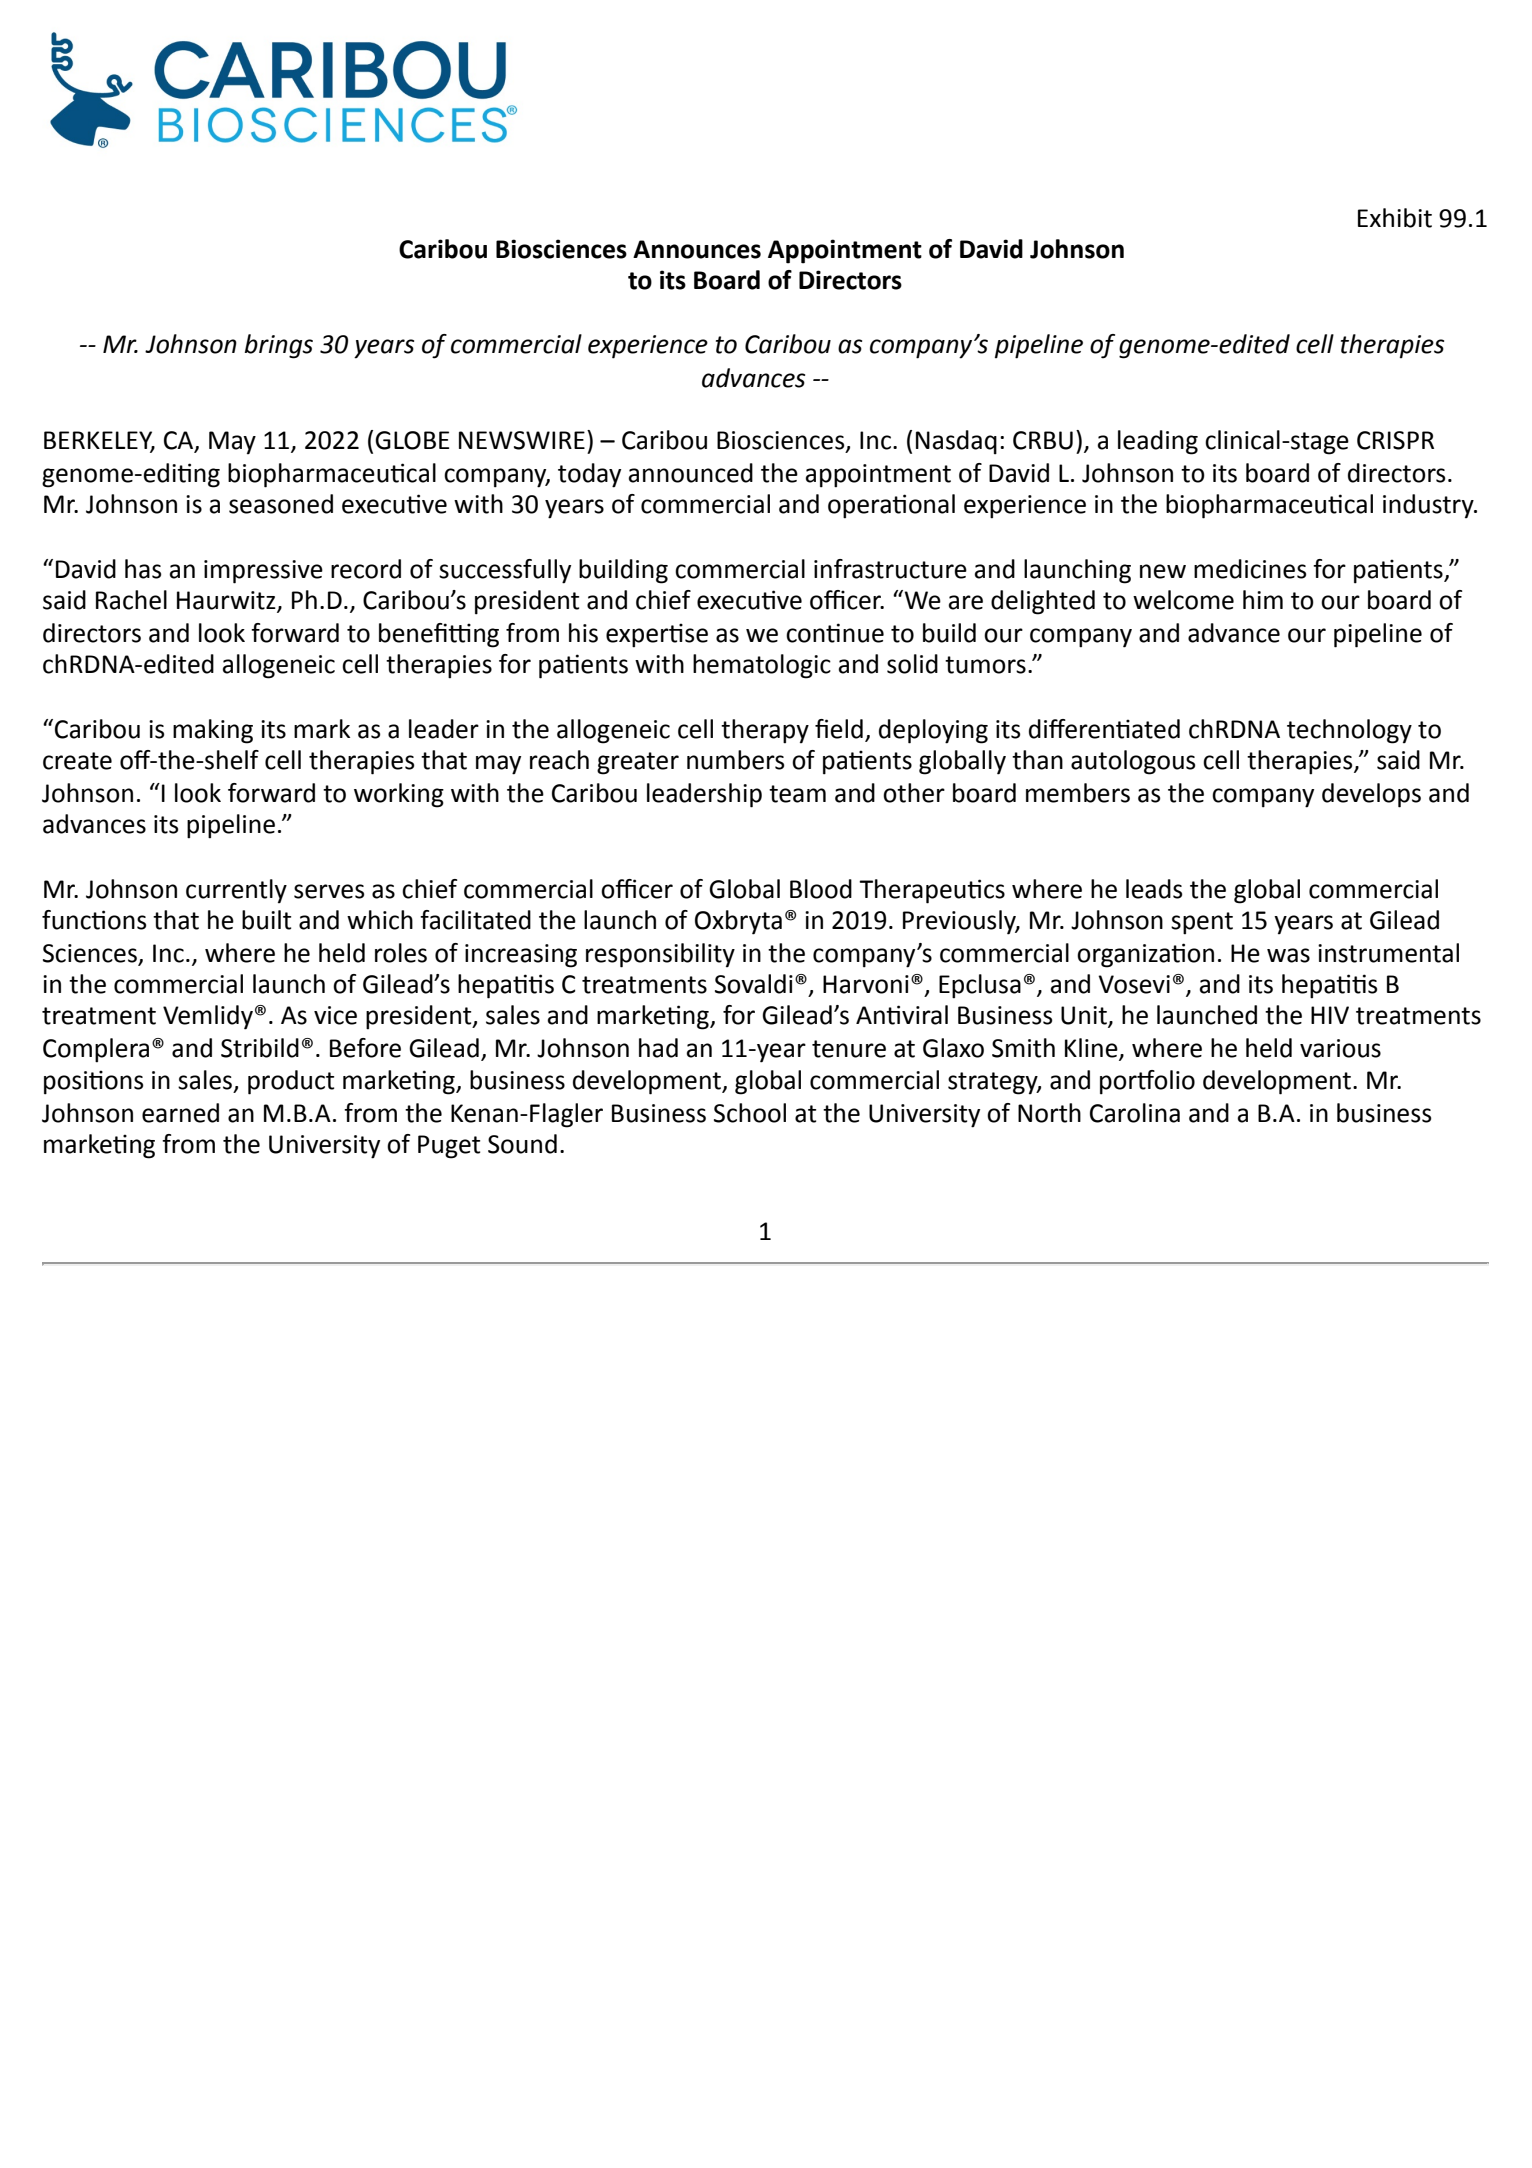 The width and height of the screenshot is (1532, 2168). What do you see at coordinates (697, 249) in the screenshot?
I see `Announces` at bounding box center [697, 249].
